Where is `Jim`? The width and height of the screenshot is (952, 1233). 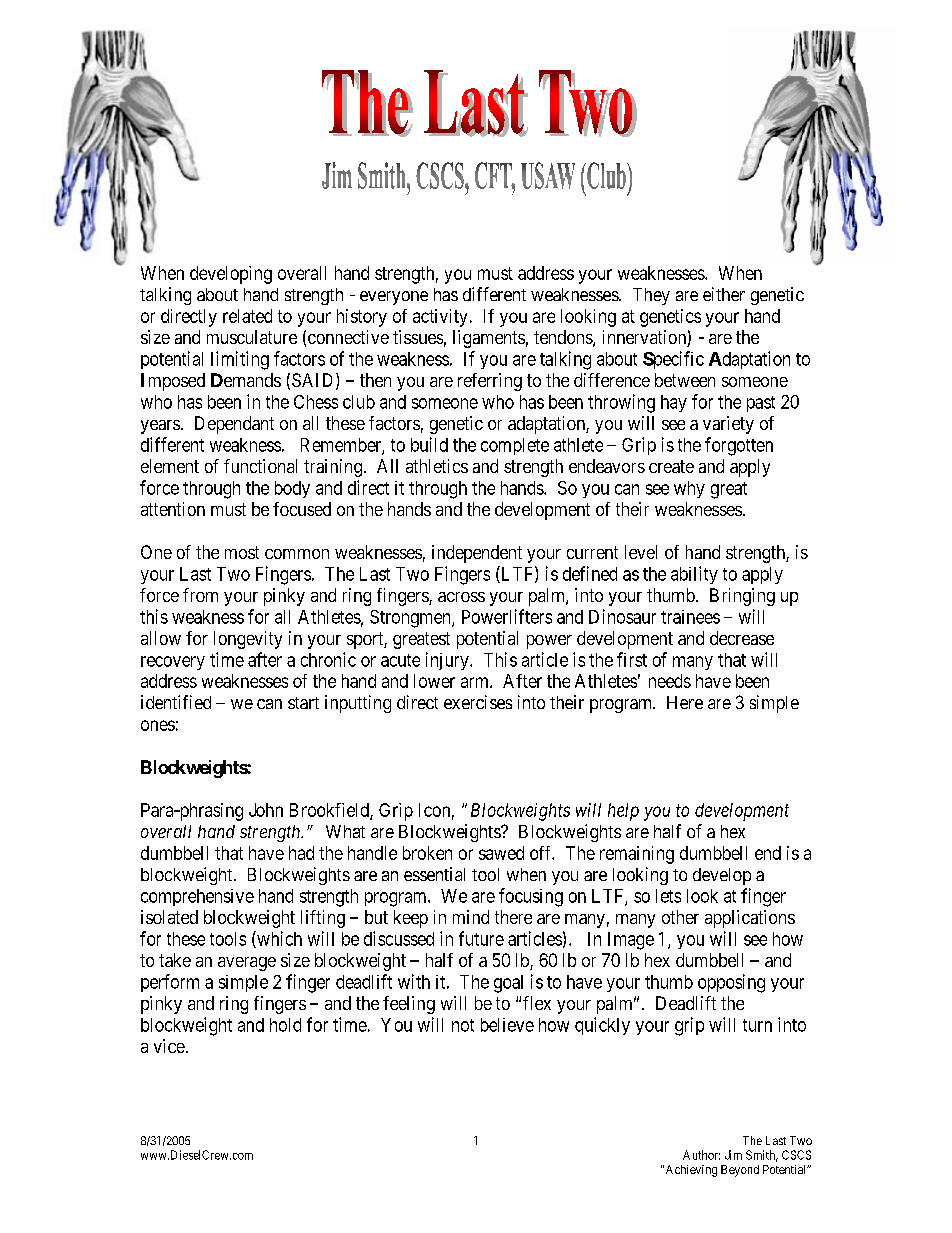 Jim is located at coordinates (733, 1155).
